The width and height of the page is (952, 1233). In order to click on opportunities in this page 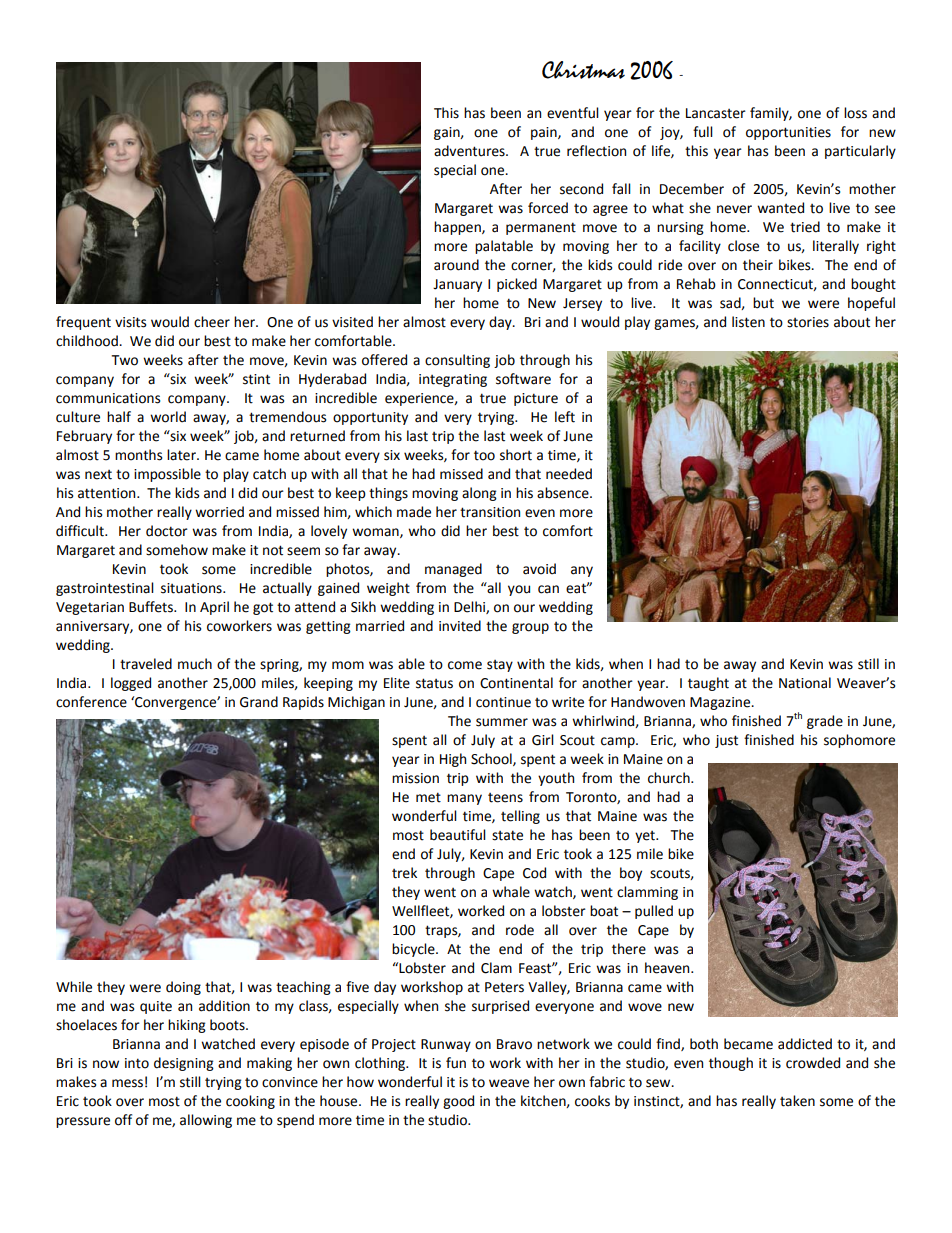, I will do `click(788, 133)`.
